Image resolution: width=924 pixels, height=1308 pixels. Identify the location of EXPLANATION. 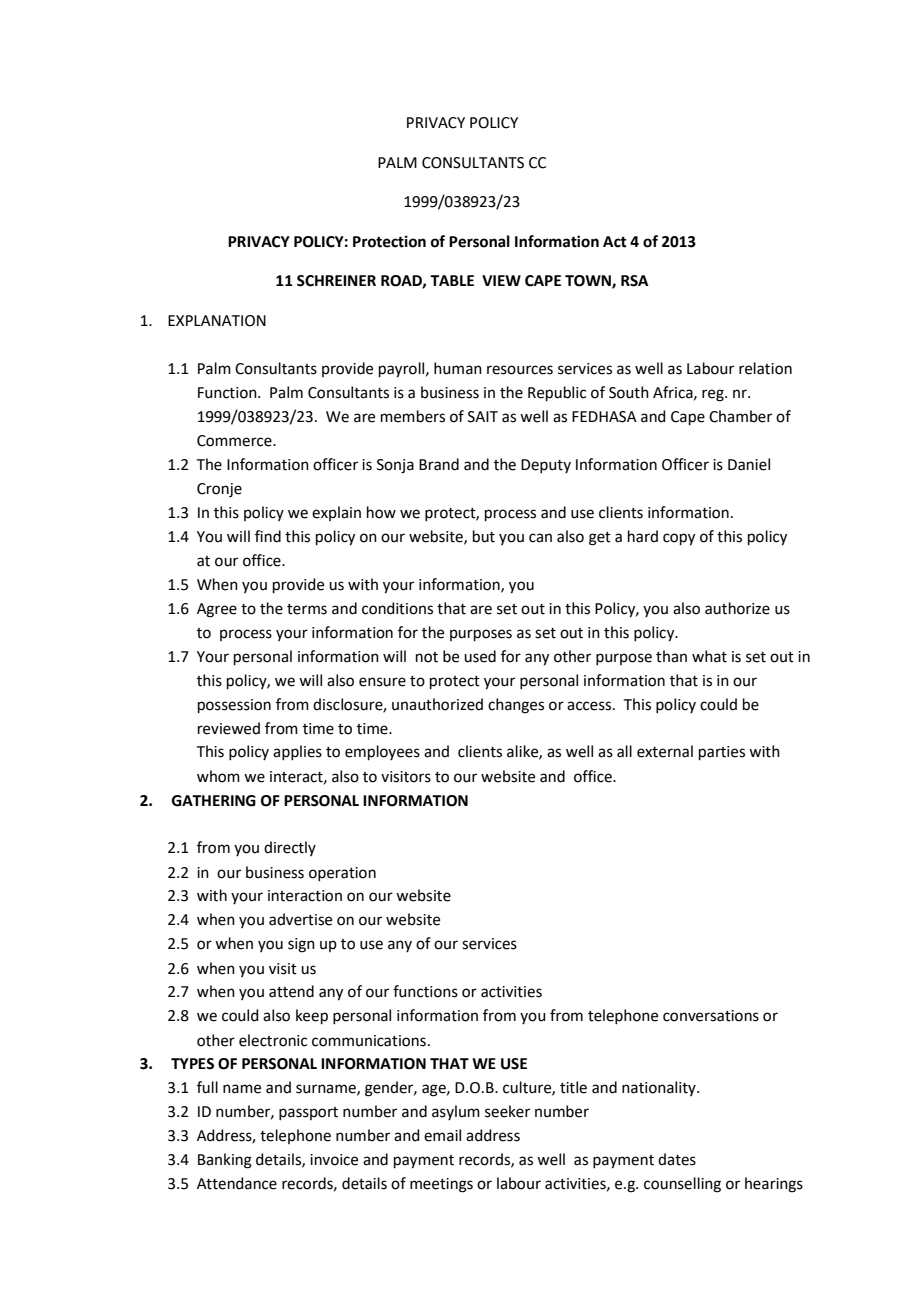
(217, 321).
